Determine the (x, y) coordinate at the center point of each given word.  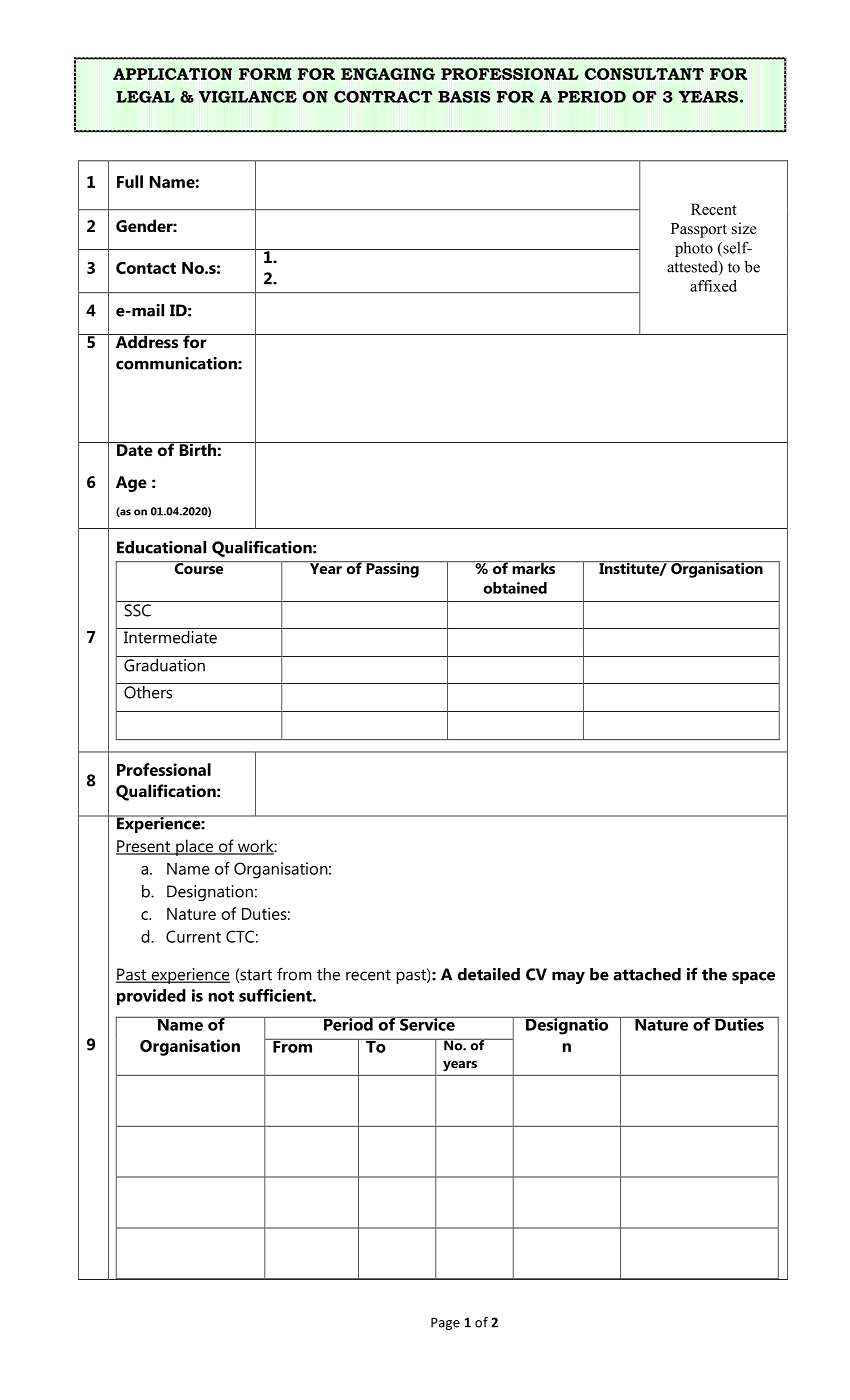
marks (534, 567)
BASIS (464, 97)
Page (445, 1323)
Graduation (164, 665)
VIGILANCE (248, 97)
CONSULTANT (644, 74)
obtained (515, 588)
